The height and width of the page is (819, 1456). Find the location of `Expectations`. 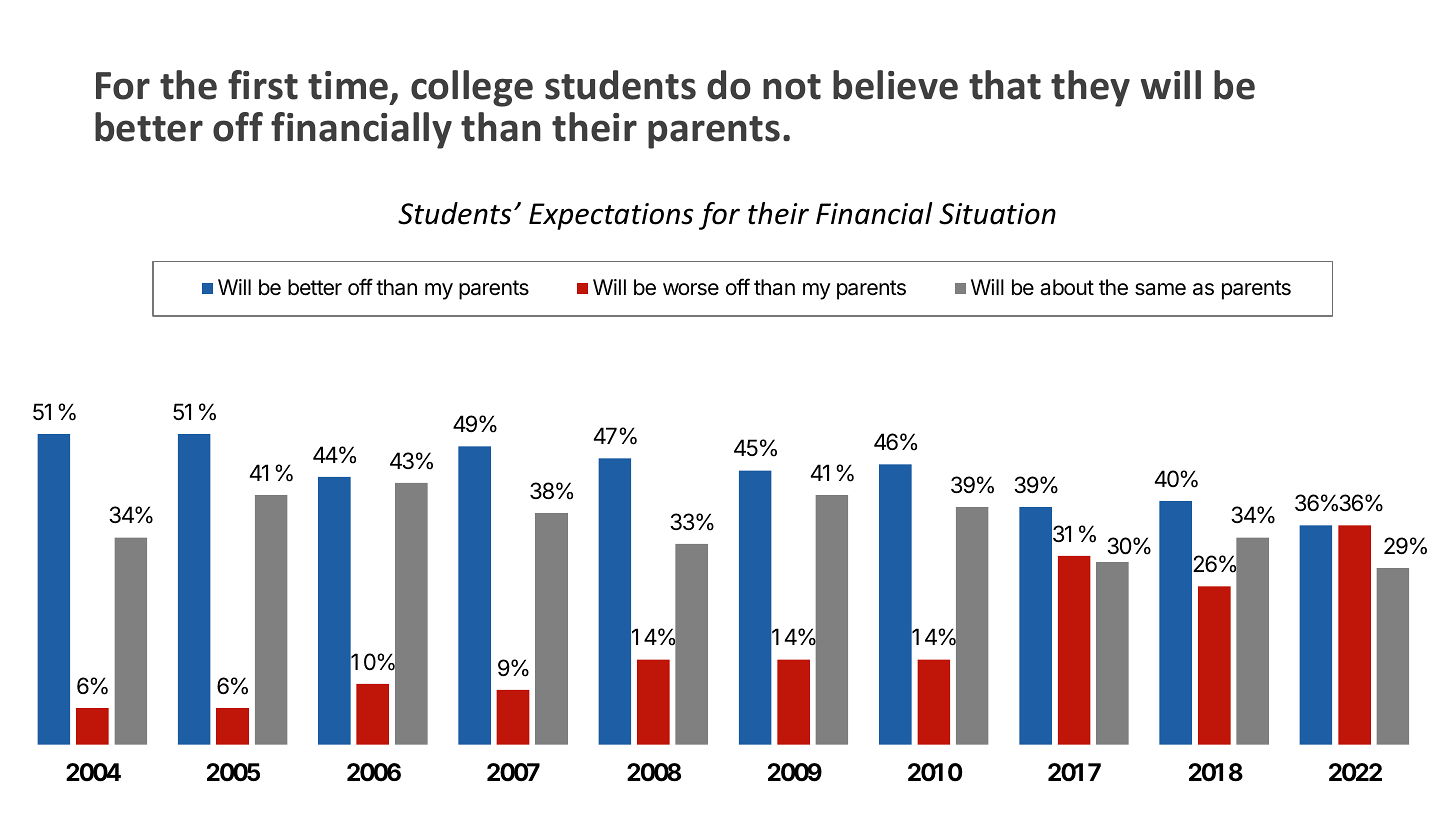

Expectations is located at coordinates (611, 216).
